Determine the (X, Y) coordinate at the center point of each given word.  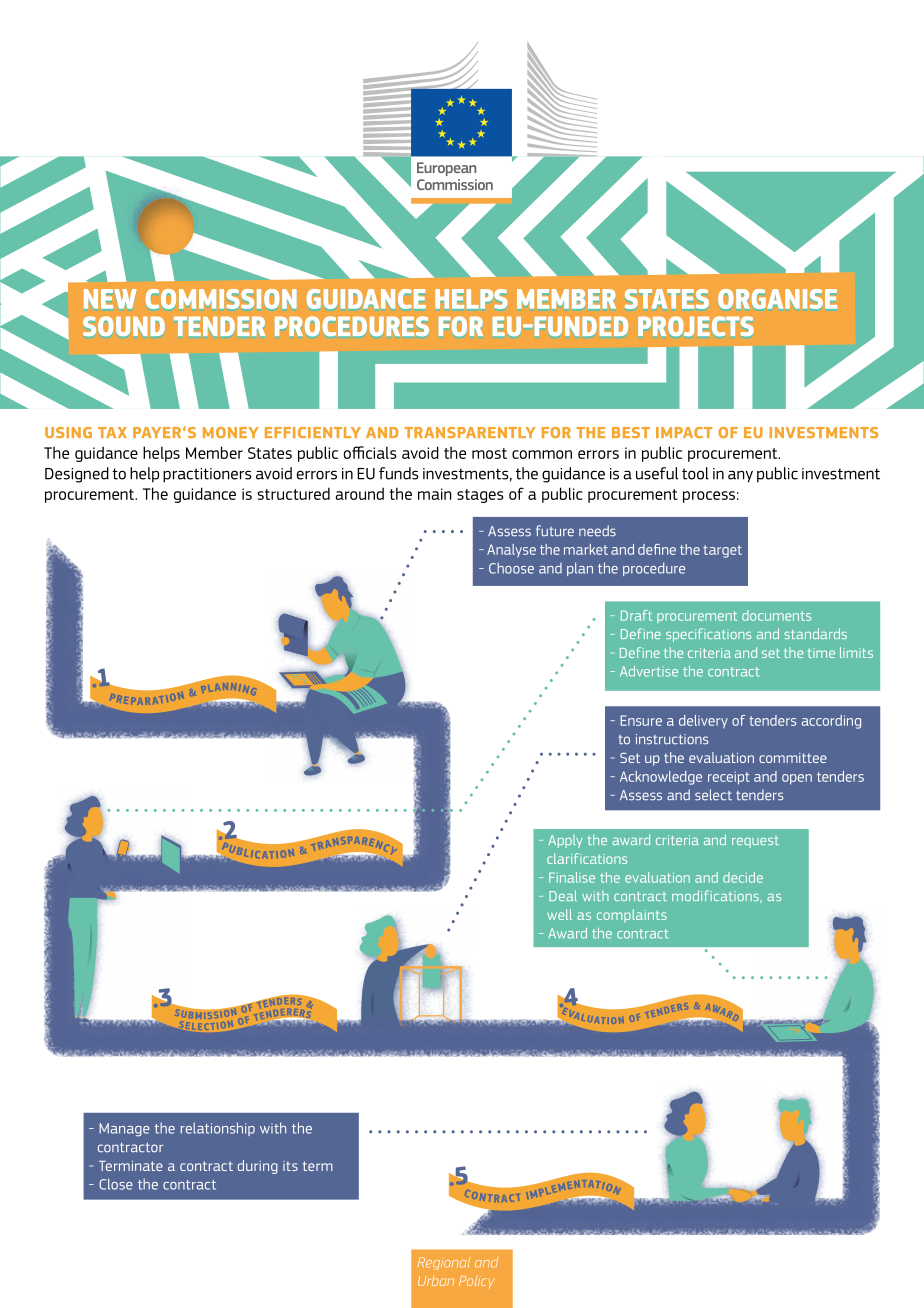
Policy (476, 1282)
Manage (124, 1130)
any (740, 476)
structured (293, 493)
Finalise (572, 877)
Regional (444, 1263)
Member (214, 452)
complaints (632, 915)
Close (116, 1184)
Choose (511, 568)
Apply (565, 841)
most (489, 453)
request (755, 842)
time (821, 653)
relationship (218, 1129)
